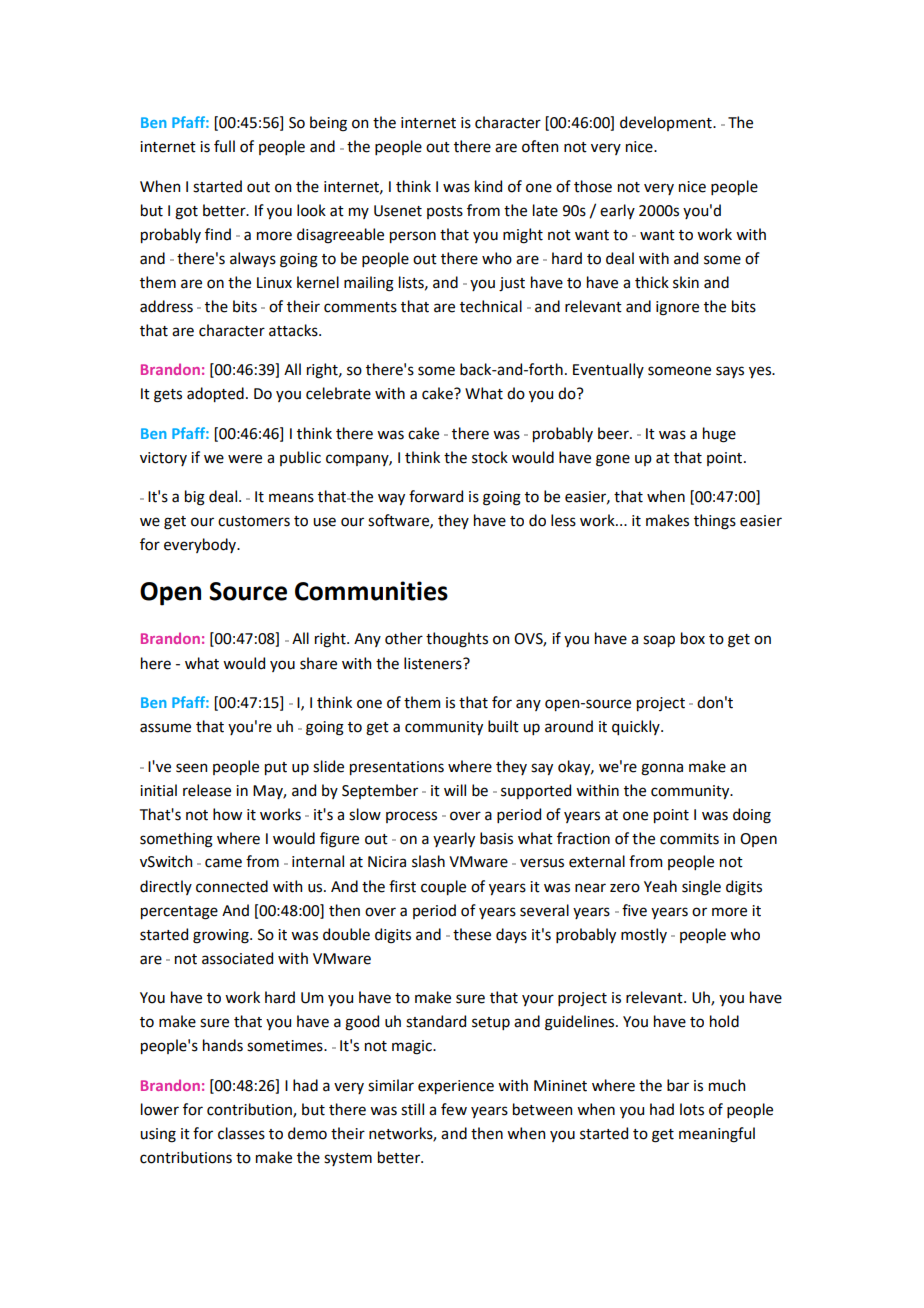 The width and height of the page is (924, 1308). What do you see at coordinates (715, 522) in the page?
I see `things` at bounding box center [715, 522].
